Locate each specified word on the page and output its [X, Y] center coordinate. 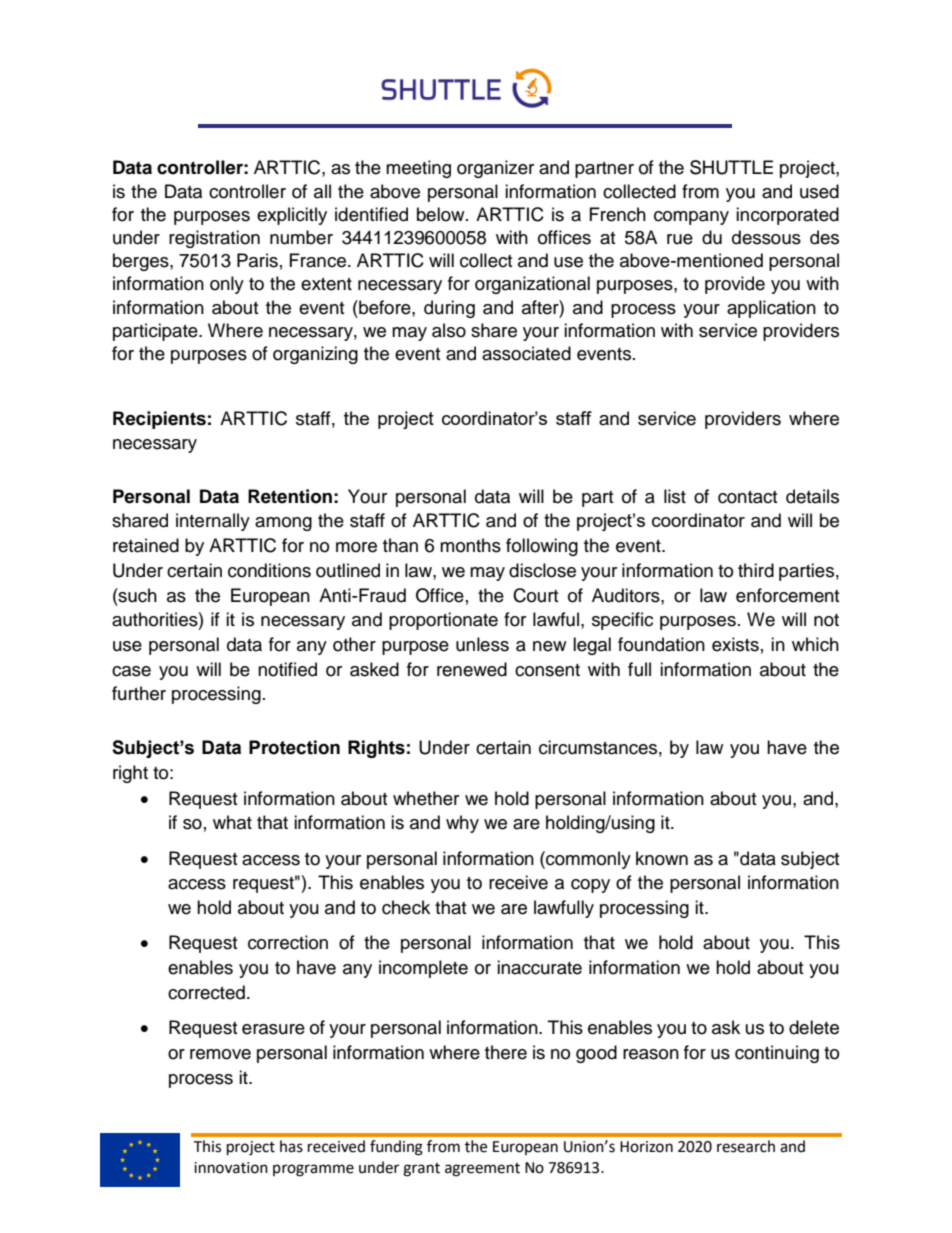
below [442, 214]
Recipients [159, 420]
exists [735, 644]
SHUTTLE [731, 167]
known [662, 858]
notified [287, 669]
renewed [472, 669]
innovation [231, 1168]
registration [214, 239]
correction [288, 942]
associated [526, 353]
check [406, 907]
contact [747, 497]
